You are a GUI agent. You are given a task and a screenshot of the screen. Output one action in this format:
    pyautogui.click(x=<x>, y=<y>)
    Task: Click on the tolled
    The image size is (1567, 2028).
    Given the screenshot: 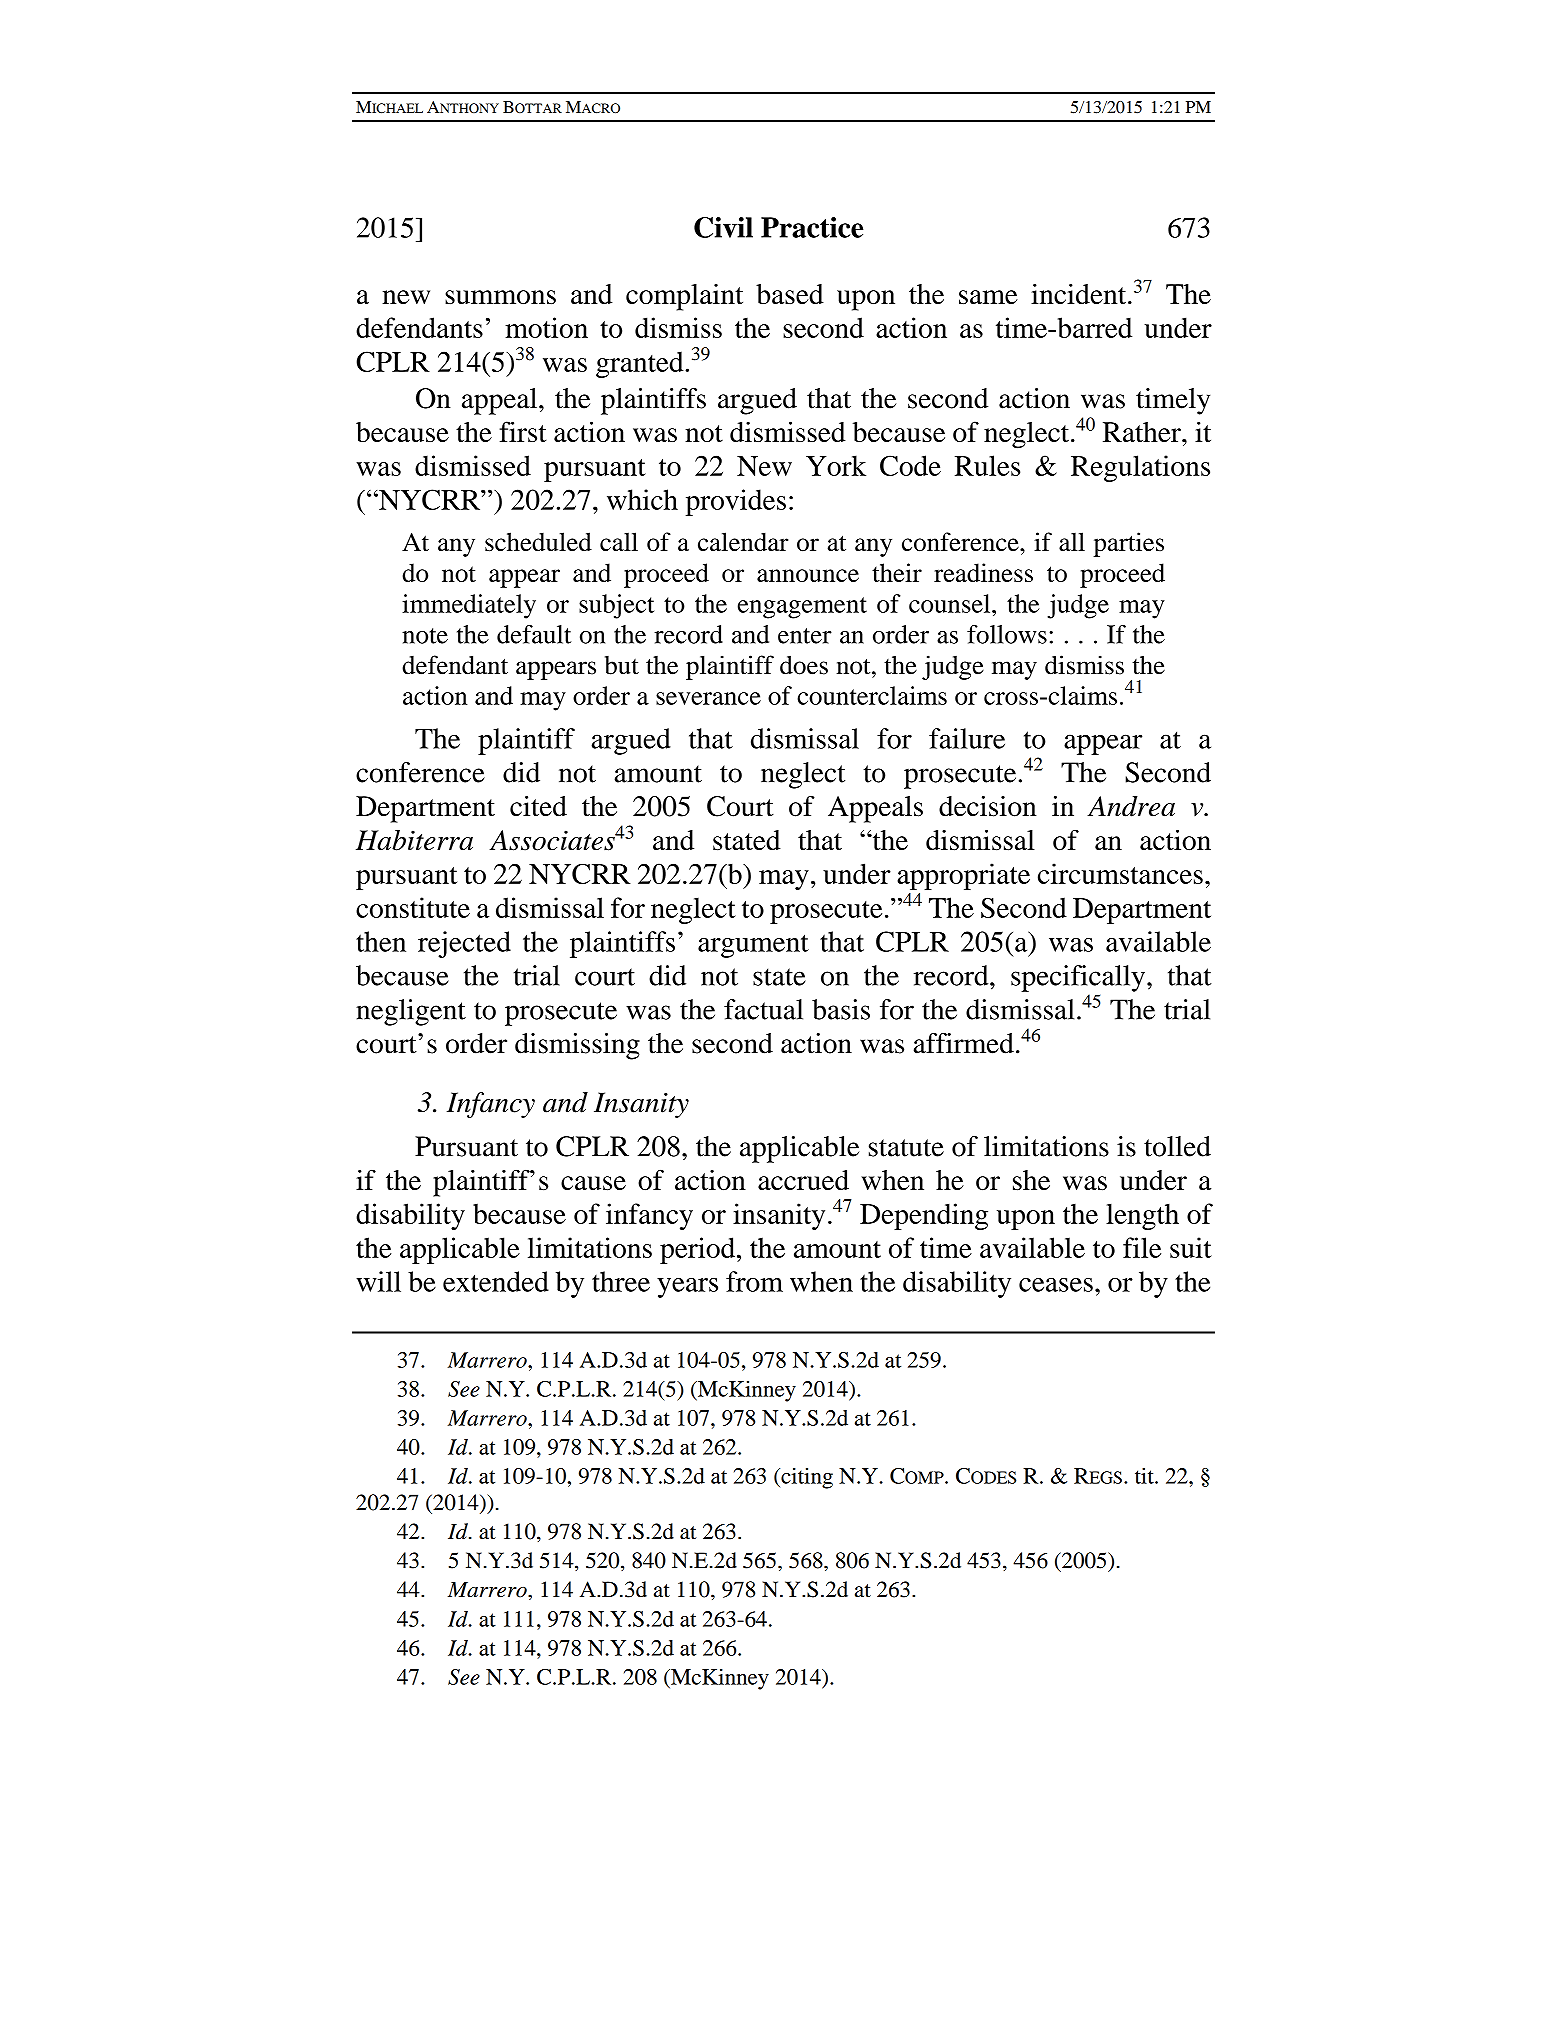 What is the action you would take?
    pyautogui.click(x=1177, y=1146)
